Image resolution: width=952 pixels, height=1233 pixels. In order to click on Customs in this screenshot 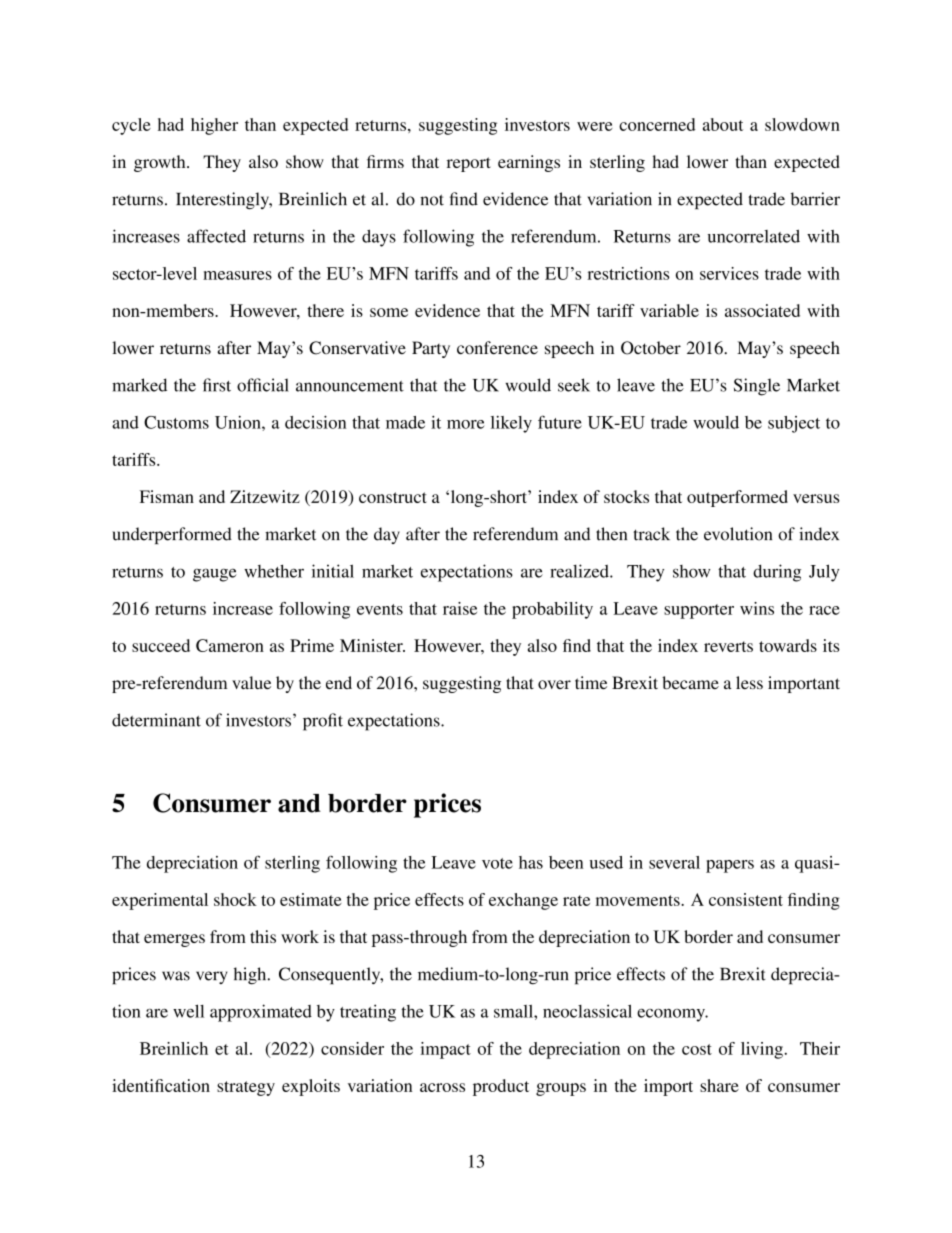, I will do `click(176, 422)`.
